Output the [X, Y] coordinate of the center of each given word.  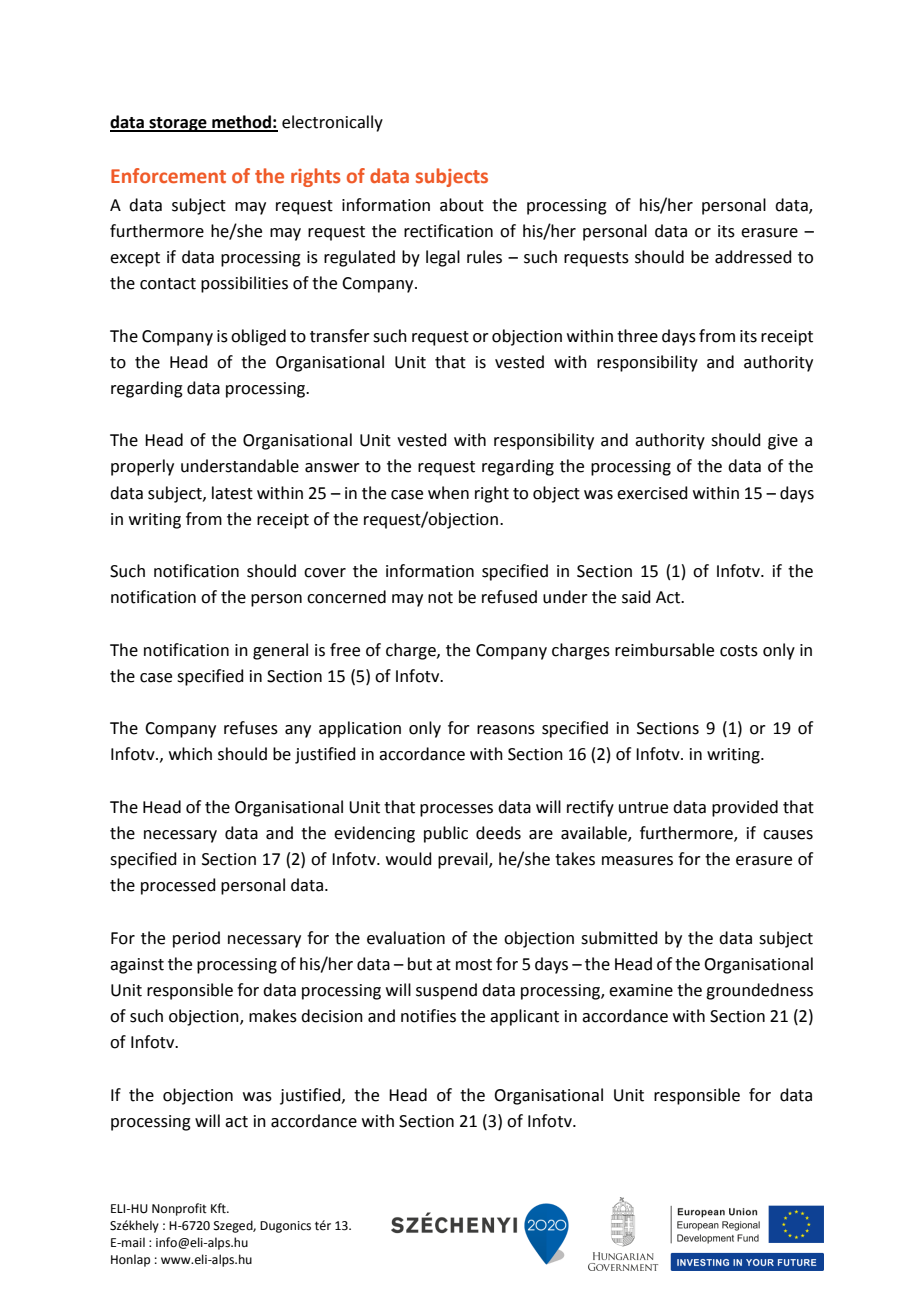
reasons [506, 730]
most [474, 965]
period [196, 939]
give [783, 442]
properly [142, 467]
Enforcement [168, 175]
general [280, 651]
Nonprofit [179, 1209]
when [448, 493]
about [462, 205]
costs [739, 651]
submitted [619, 938]
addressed [753, 257]
